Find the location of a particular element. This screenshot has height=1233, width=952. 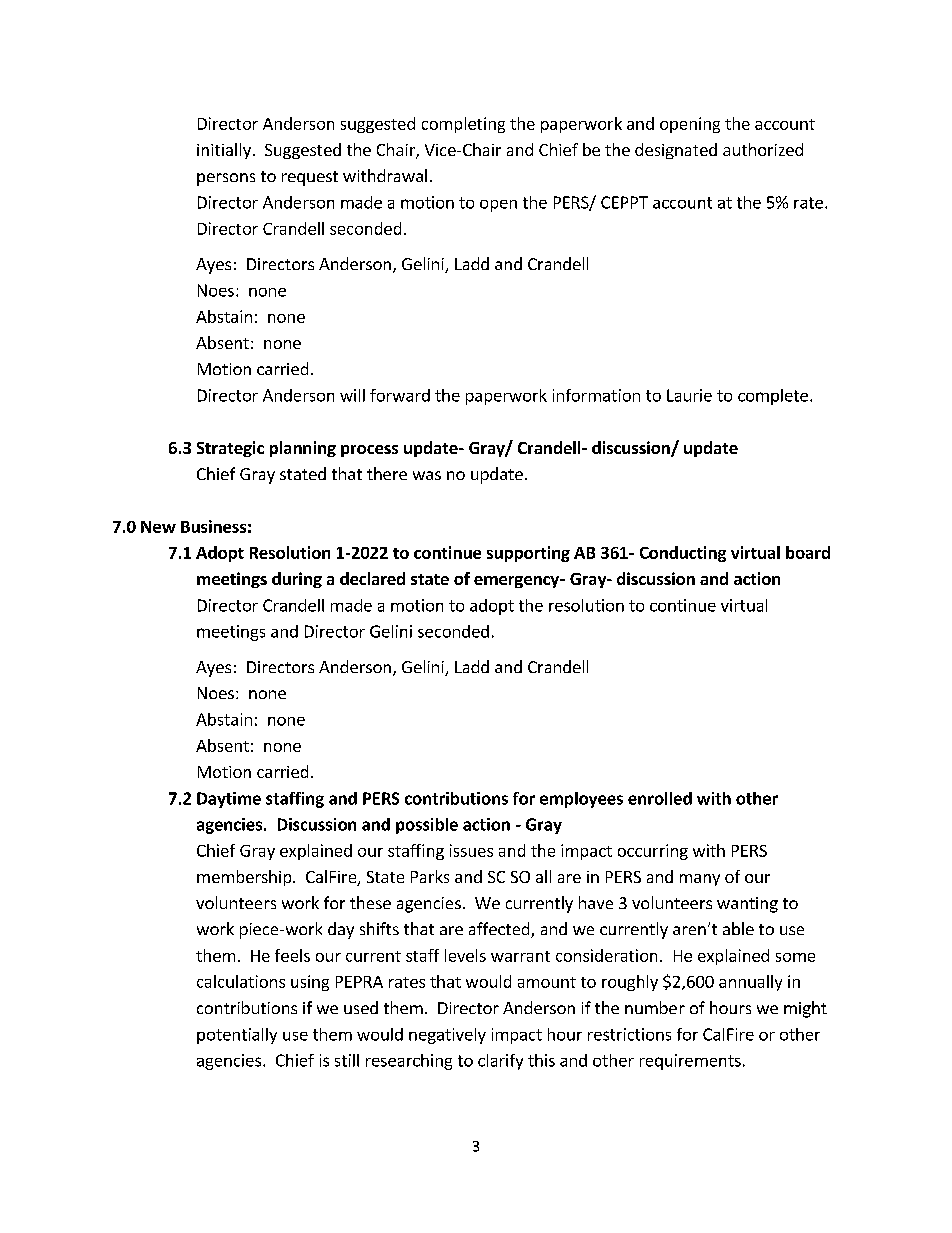

Daytime is located at coordinates (229, 800).
